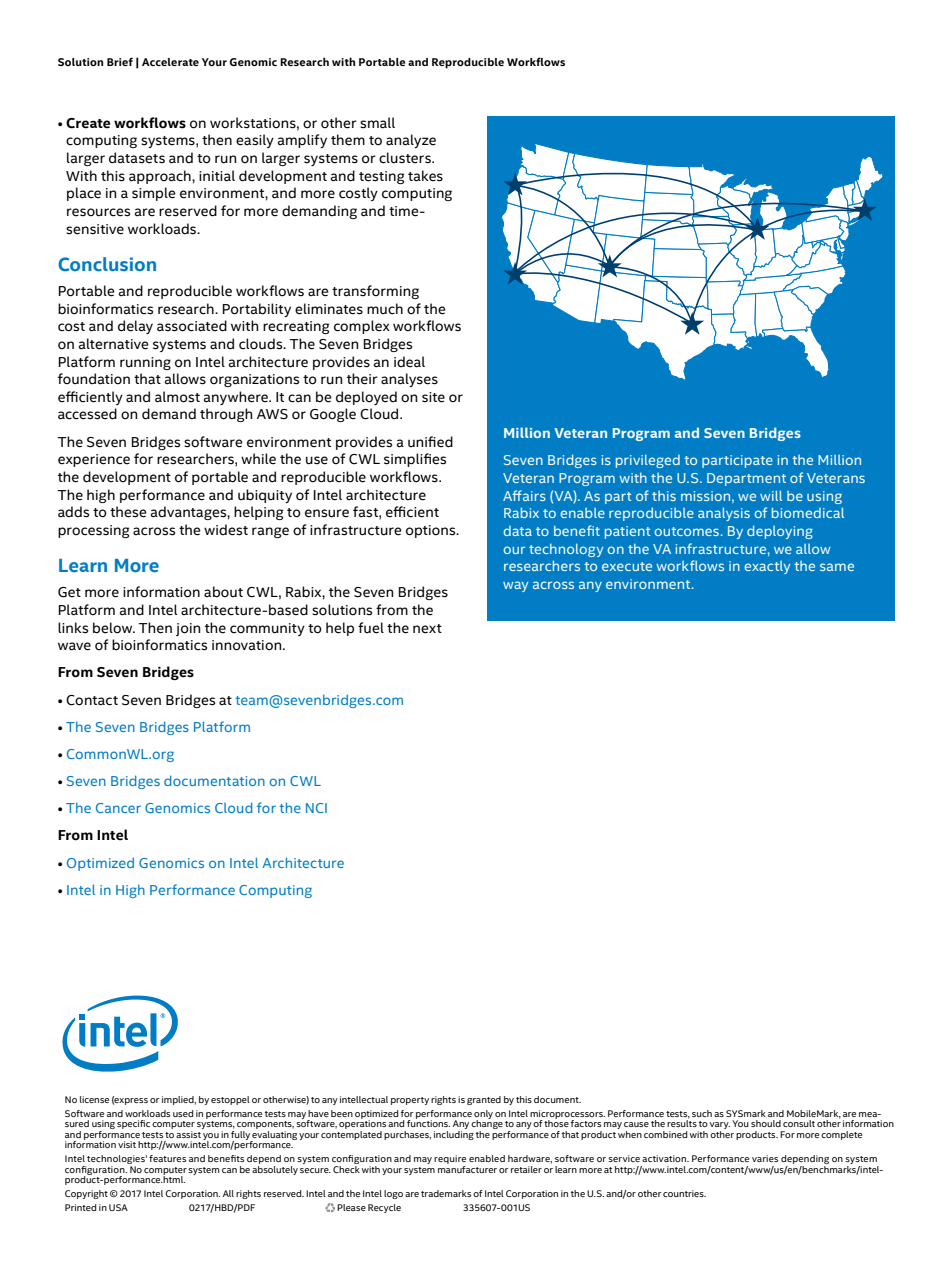 Image resolution: width=952 pixels, height=1270 pixels. Describe the element at coordinates (467, 1168) in the document. I see `manufacturer` at that location.
